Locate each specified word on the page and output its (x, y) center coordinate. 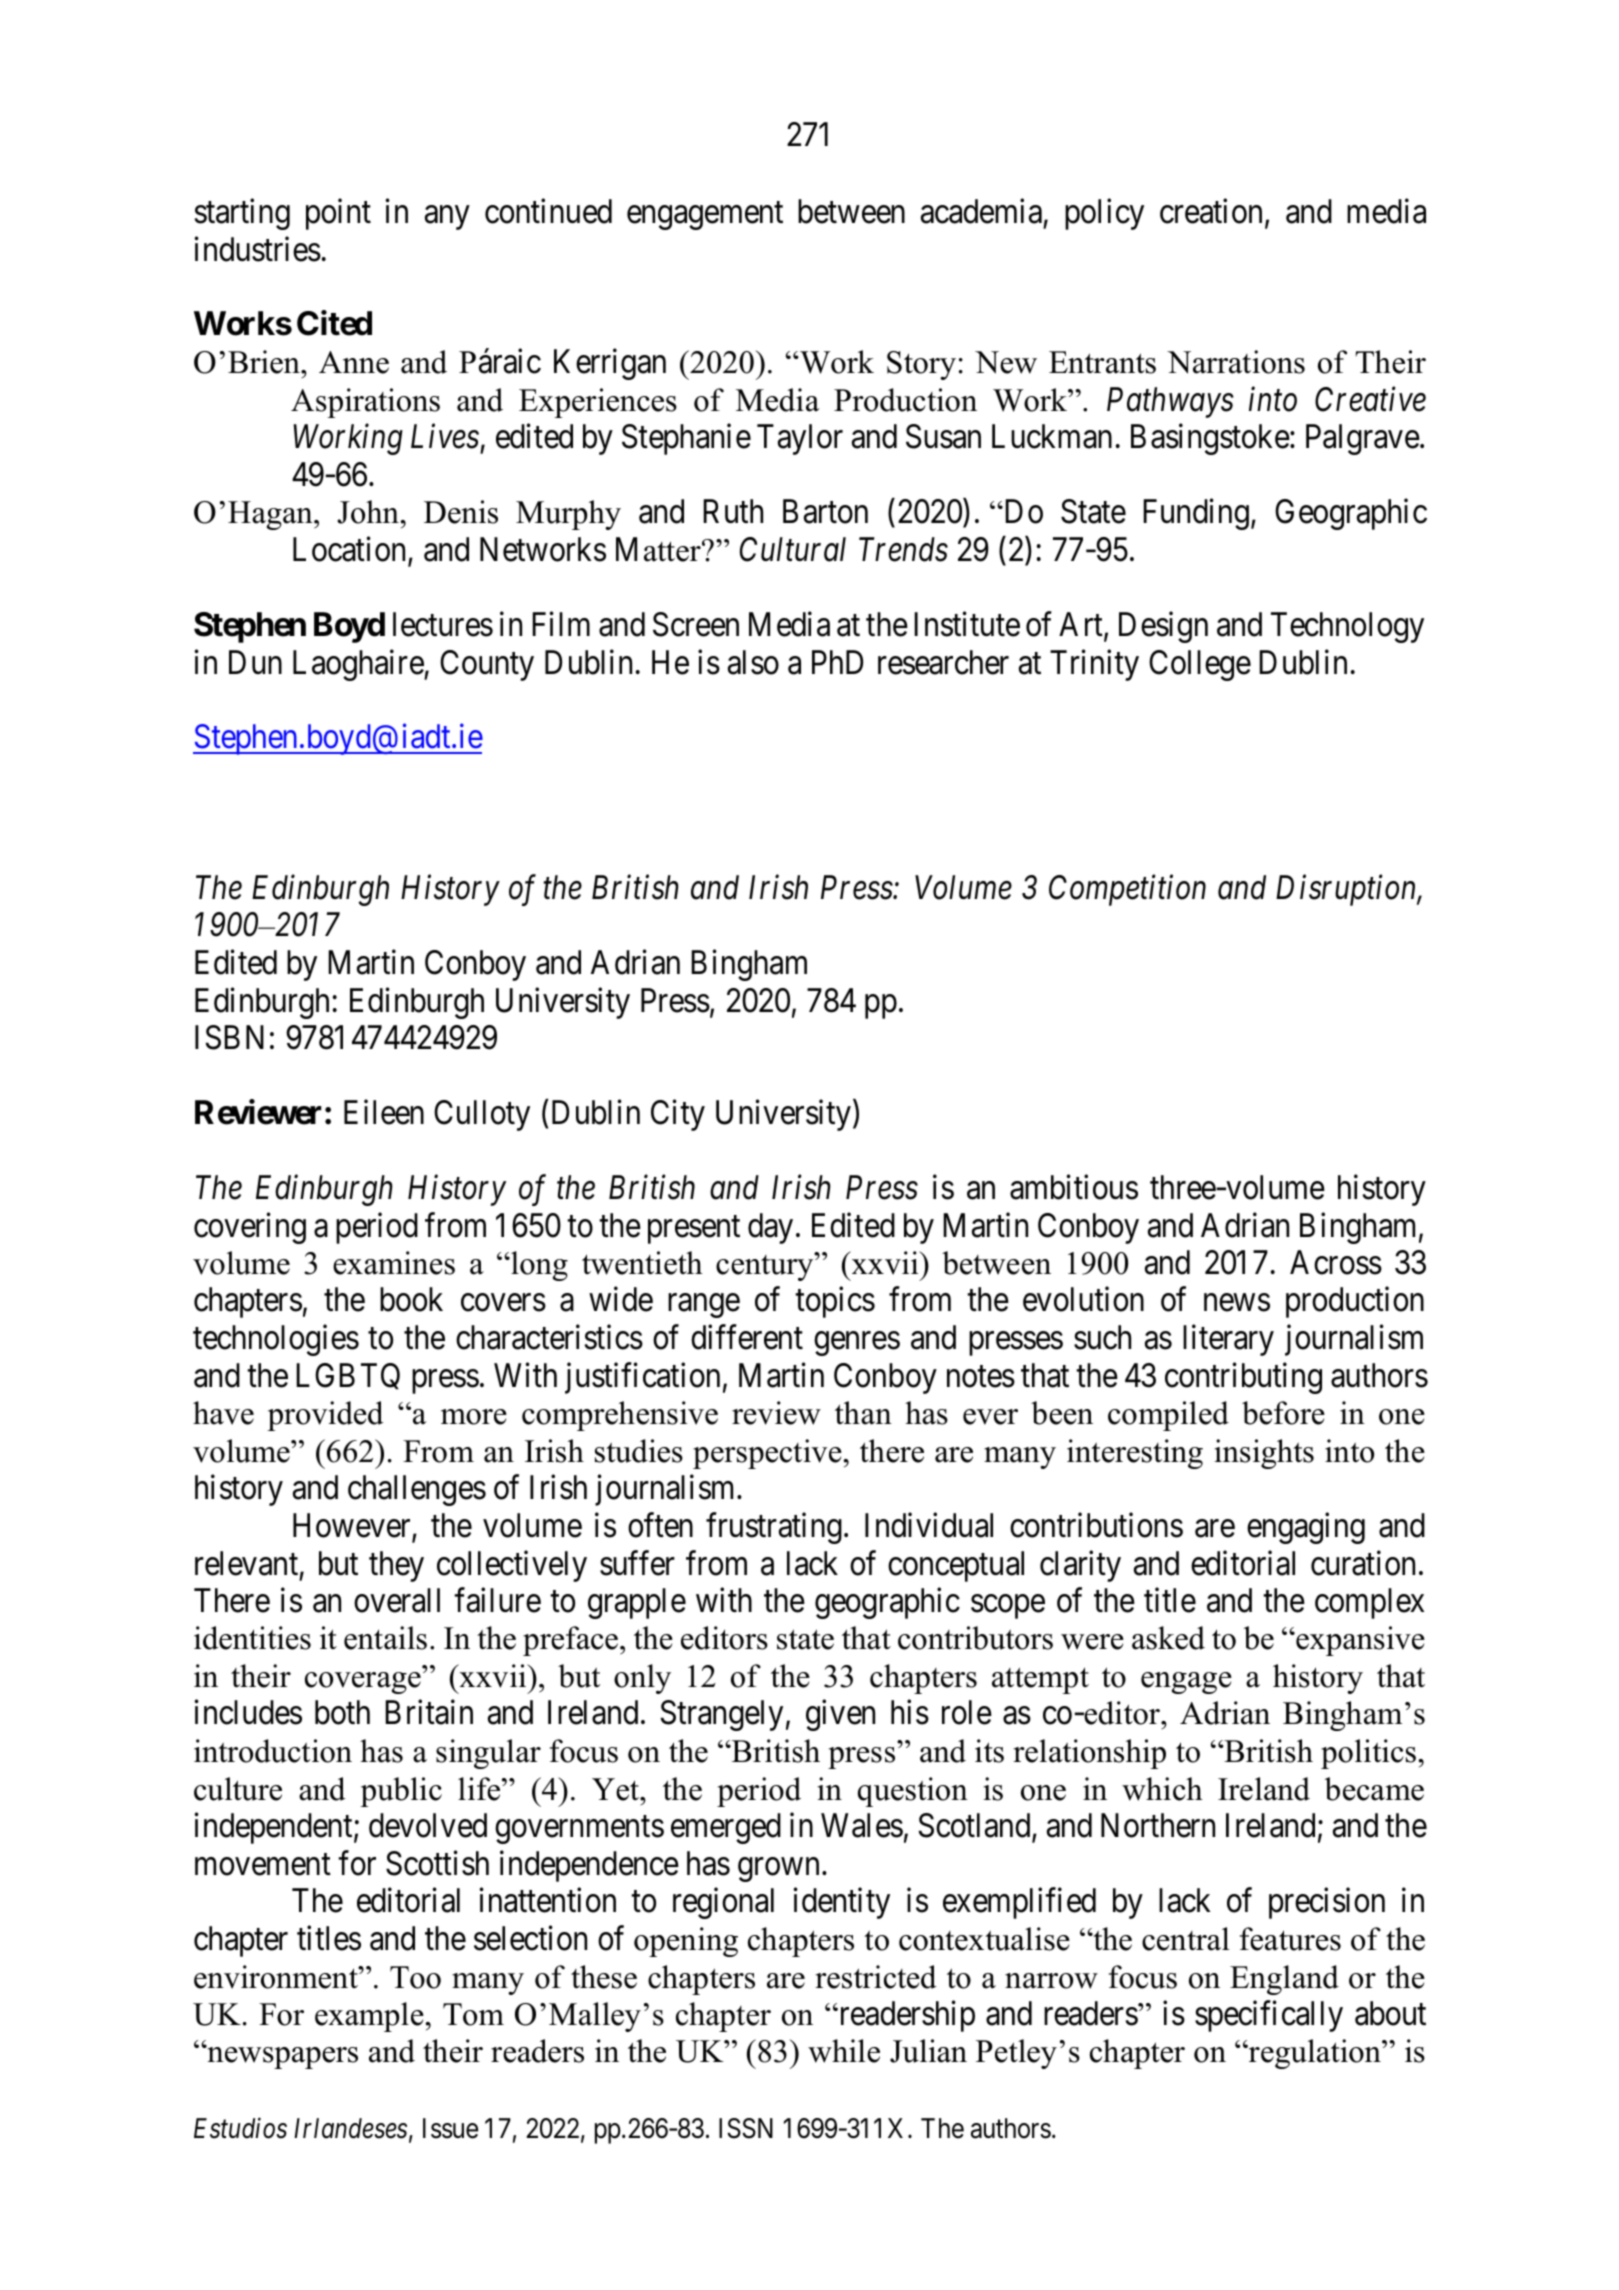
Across (1336, 1262)
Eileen (384, 1112)
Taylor (800, 439)
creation (1211, 211)
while (844, 2051)
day (770, 1228)
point (338, 214)
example (370, 2017)
